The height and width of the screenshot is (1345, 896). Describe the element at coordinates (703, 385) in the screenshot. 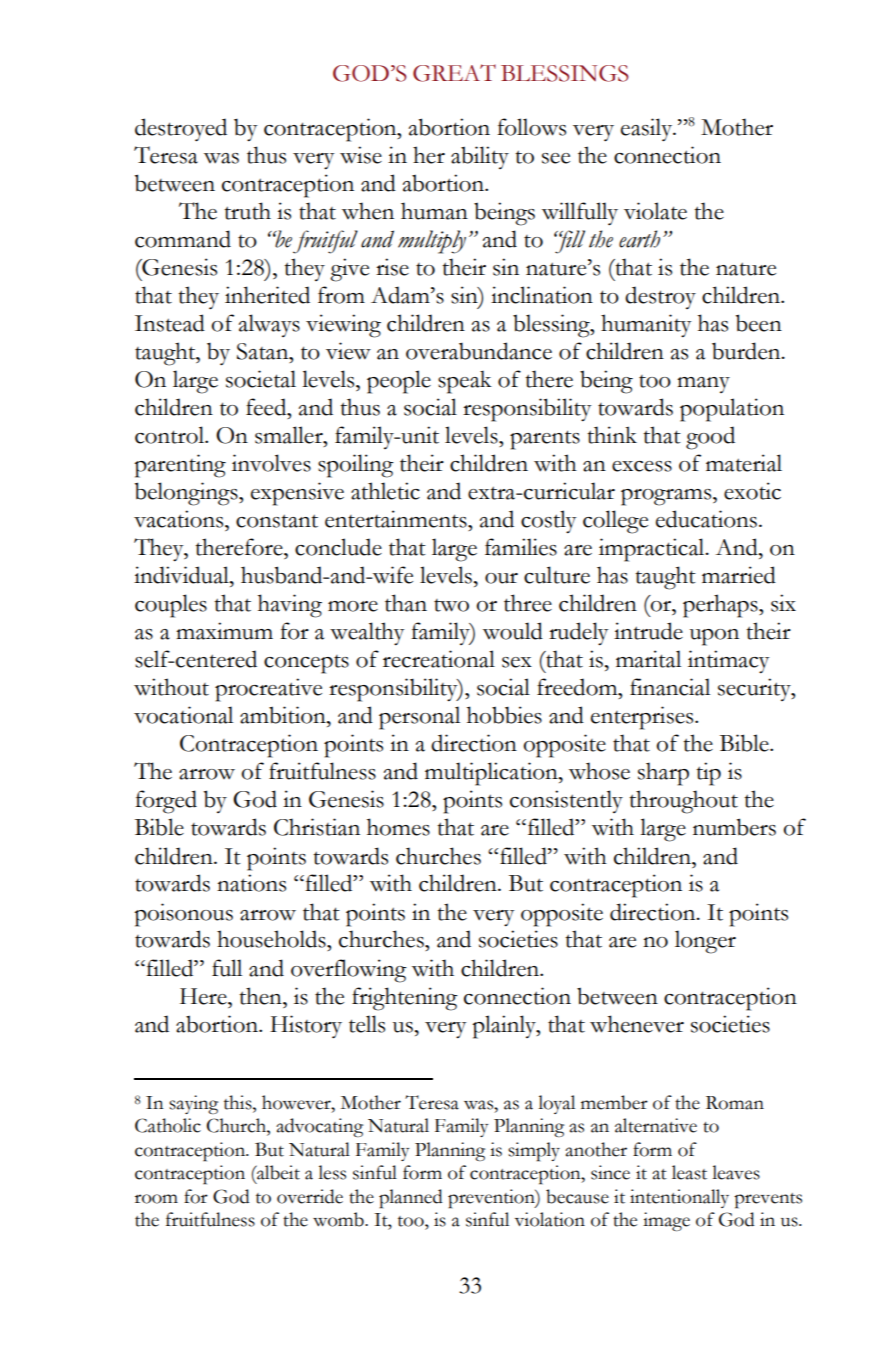

I see `many` at that location.
